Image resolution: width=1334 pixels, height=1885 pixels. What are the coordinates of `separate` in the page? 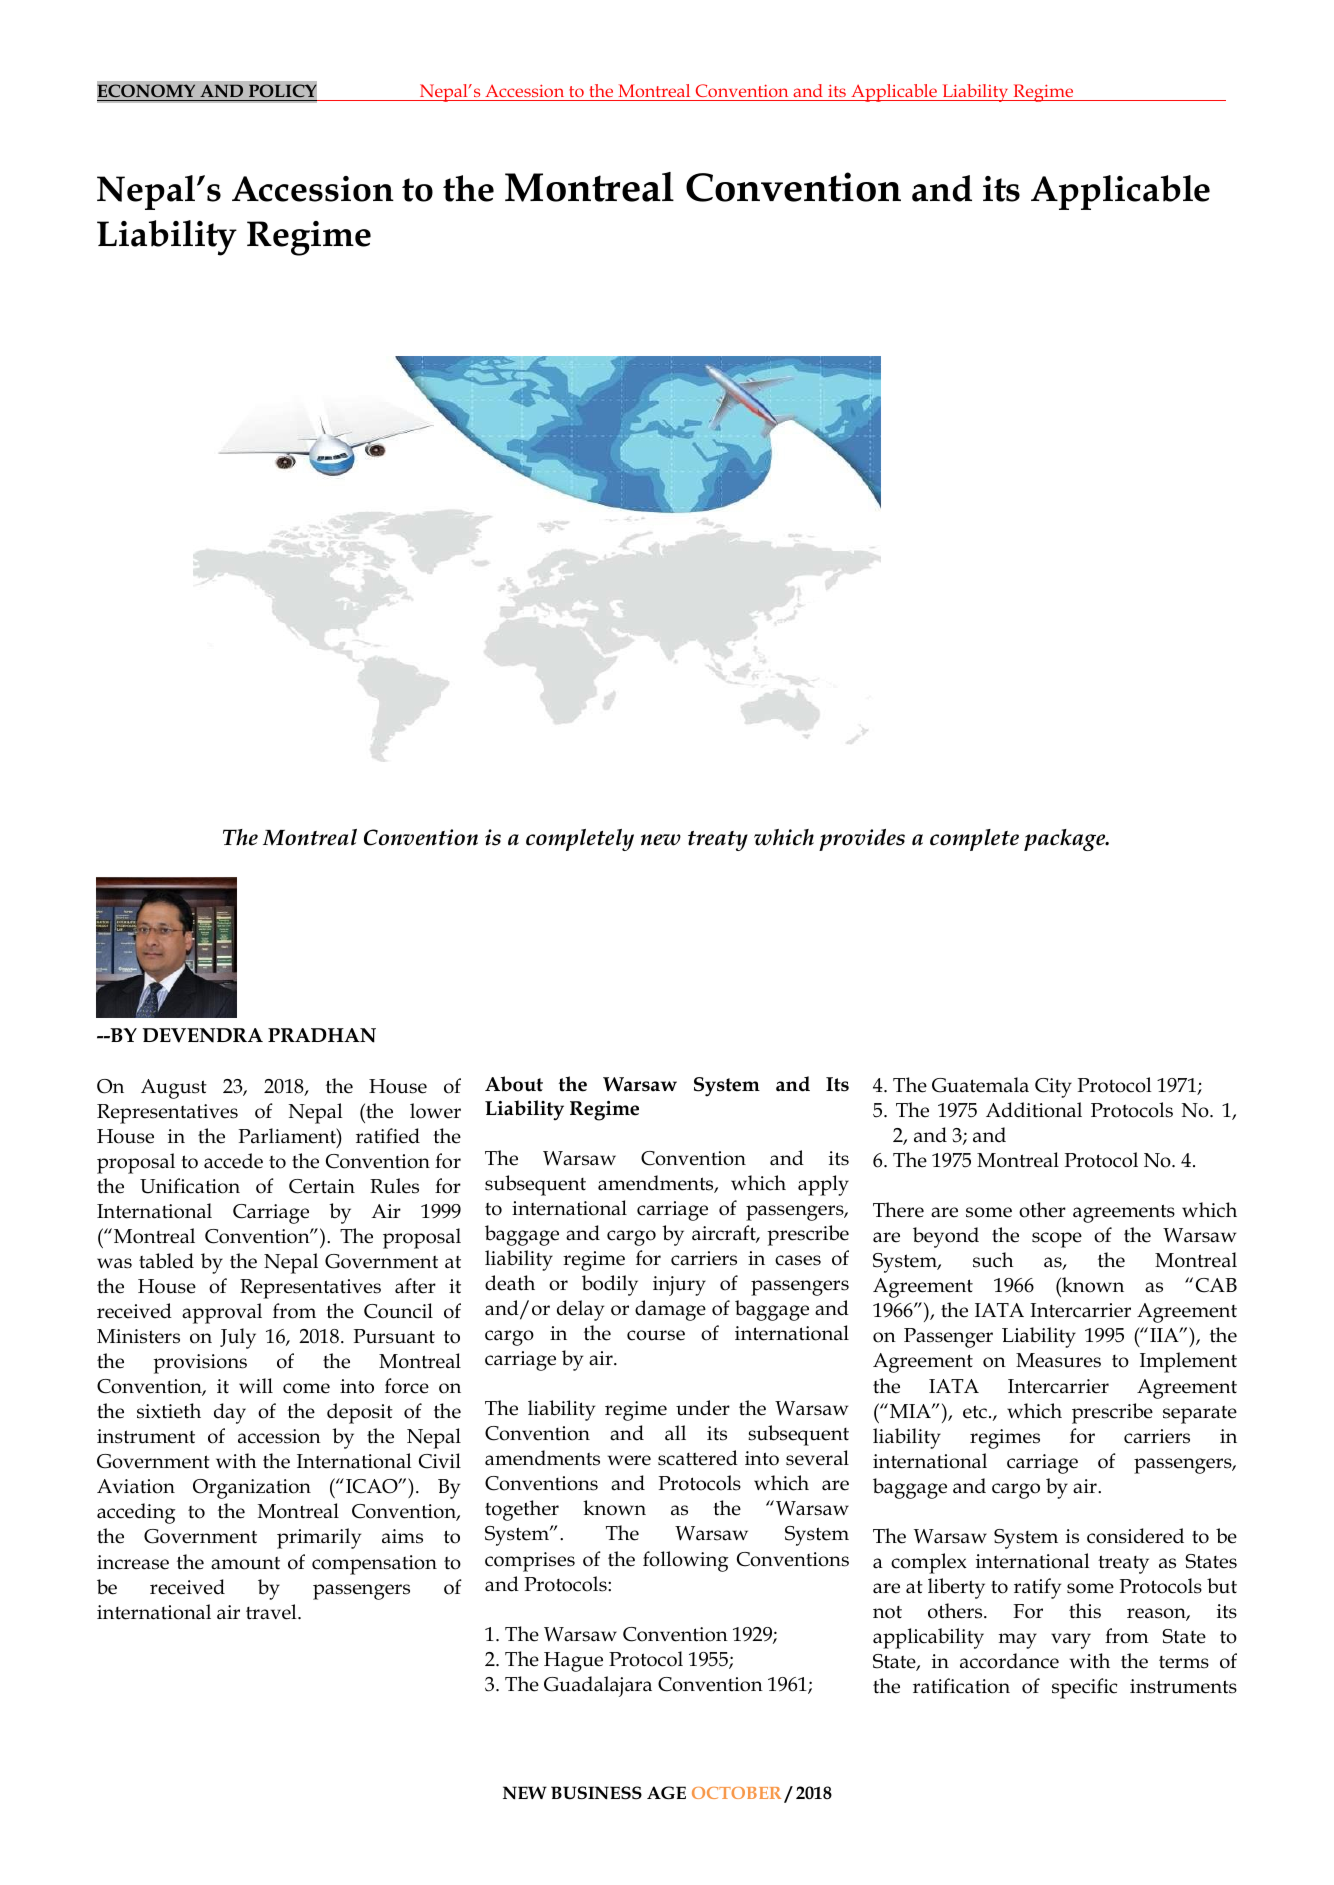 It's located at (1200, 1414).
